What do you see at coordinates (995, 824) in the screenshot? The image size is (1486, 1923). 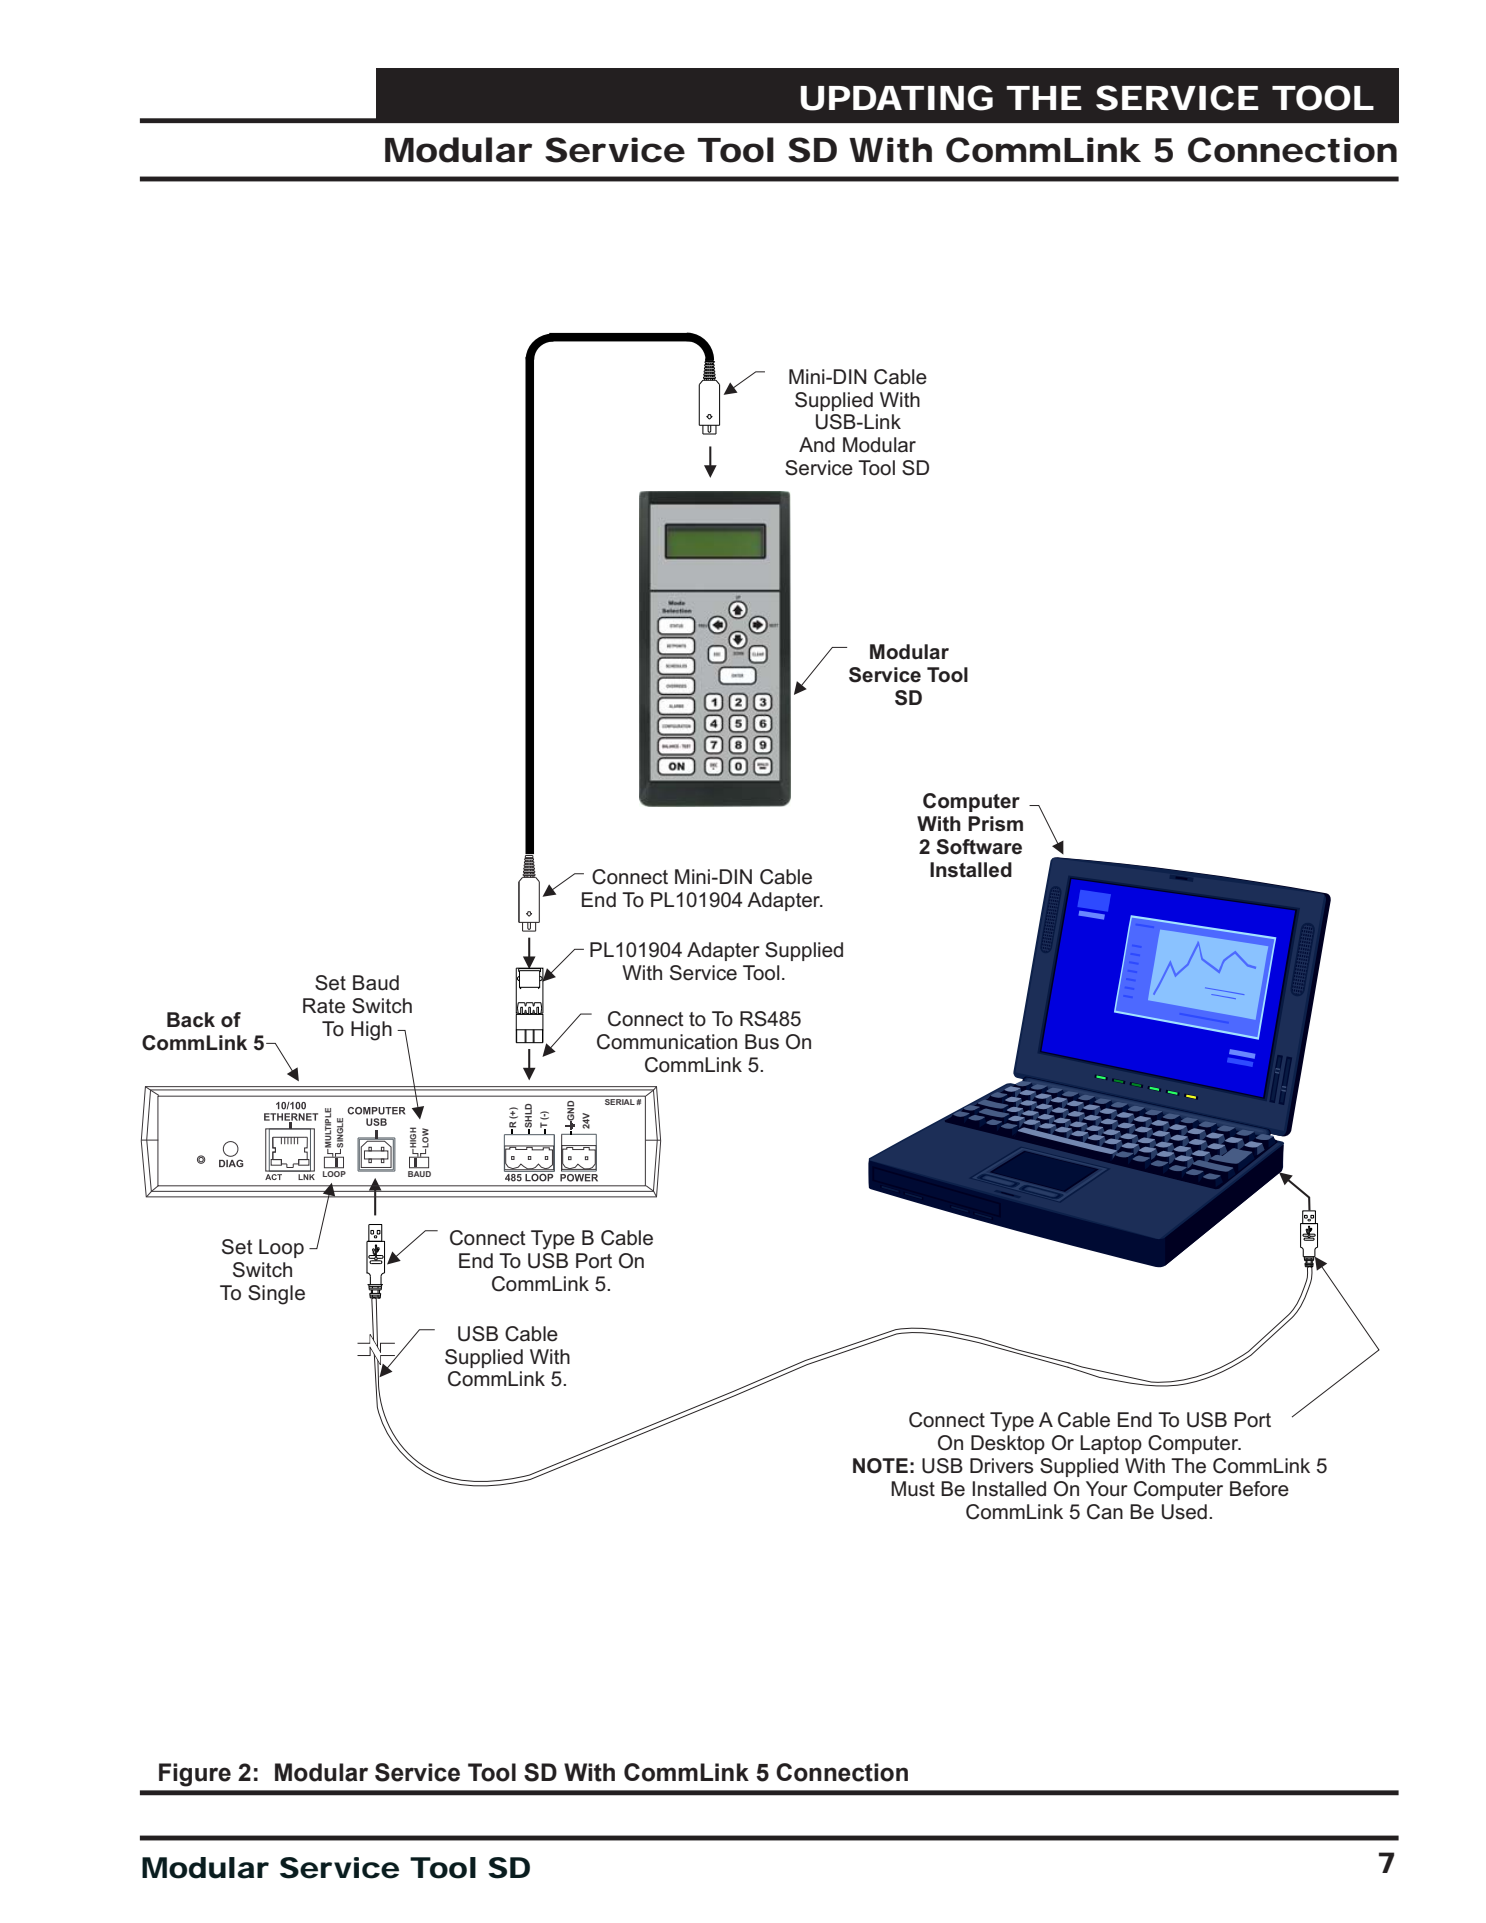 I see `Prism` at bounding box center [995, 824].
